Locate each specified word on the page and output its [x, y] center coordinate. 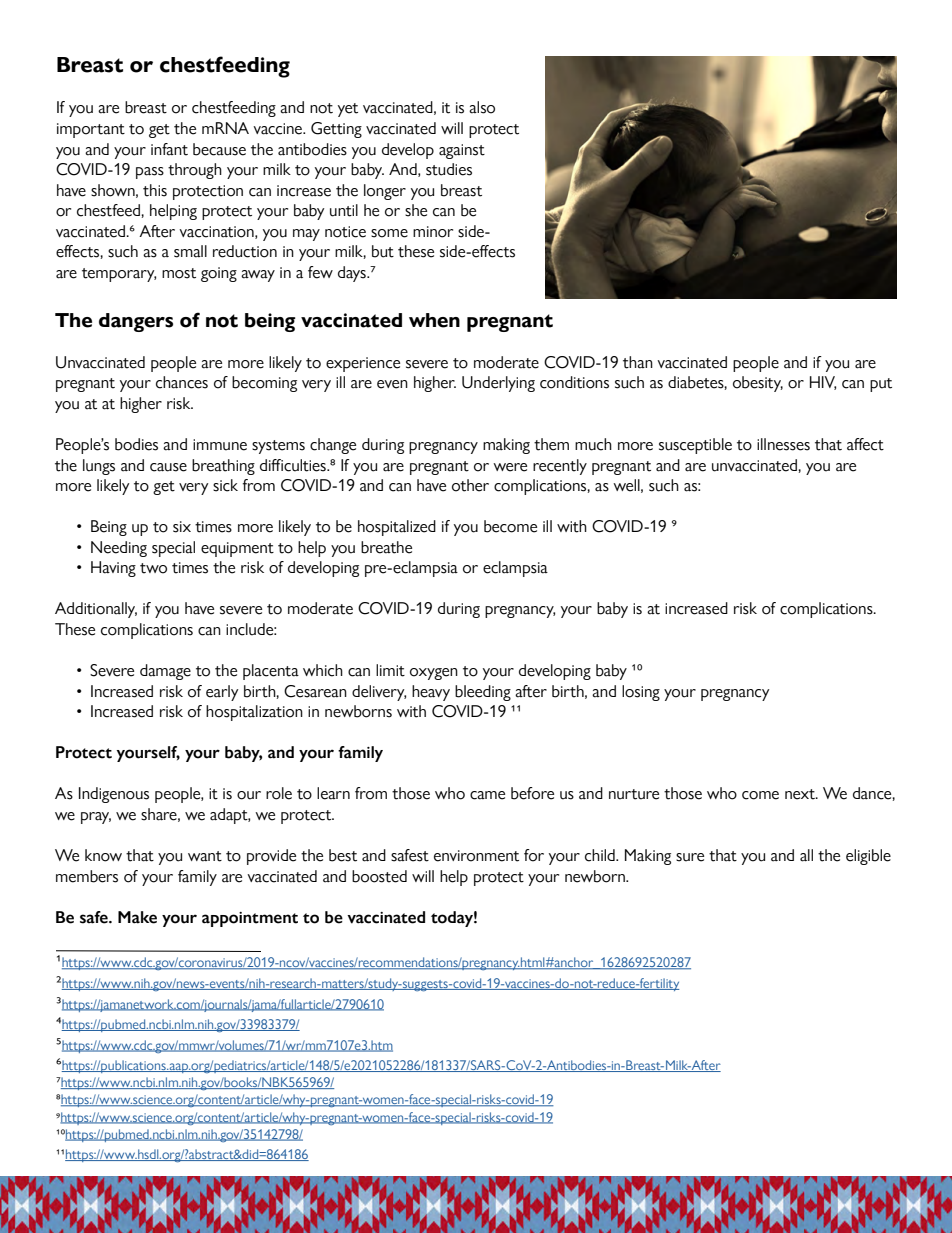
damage [165, 672]
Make [137, 917]
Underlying [498, 384]
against [462, 151]
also [482, 107]
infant [169, 149]
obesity [758, 384]
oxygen [434, 674]
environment [476, 856]
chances [182, 382]
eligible [868, 857]
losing [641, 693]
